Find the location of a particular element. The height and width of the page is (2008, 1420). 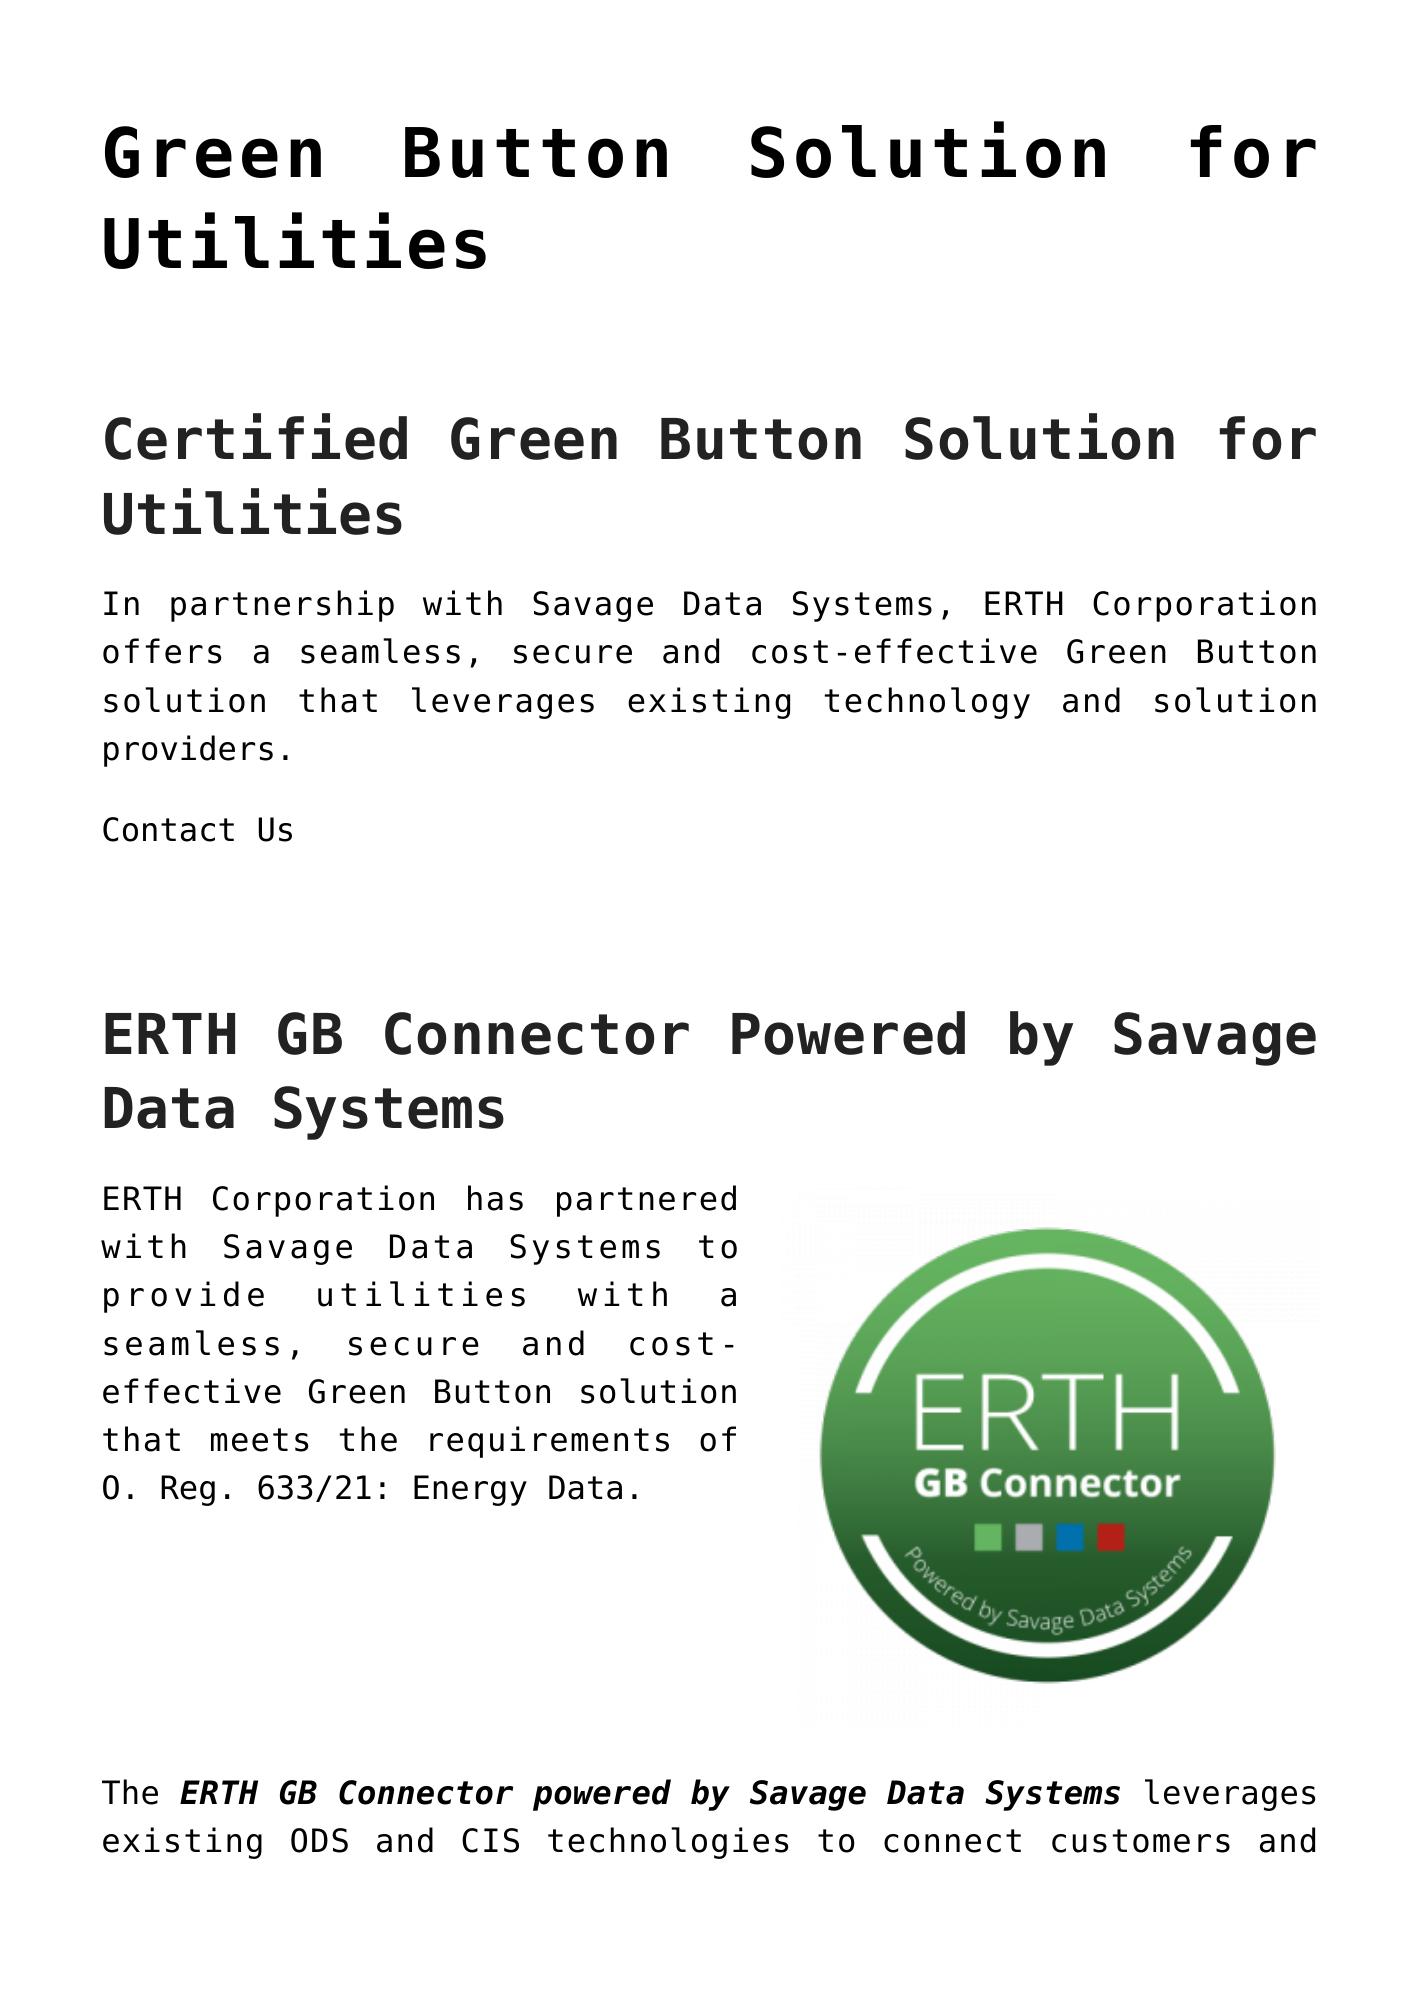

meets is located at coordinates (259, 1440).
